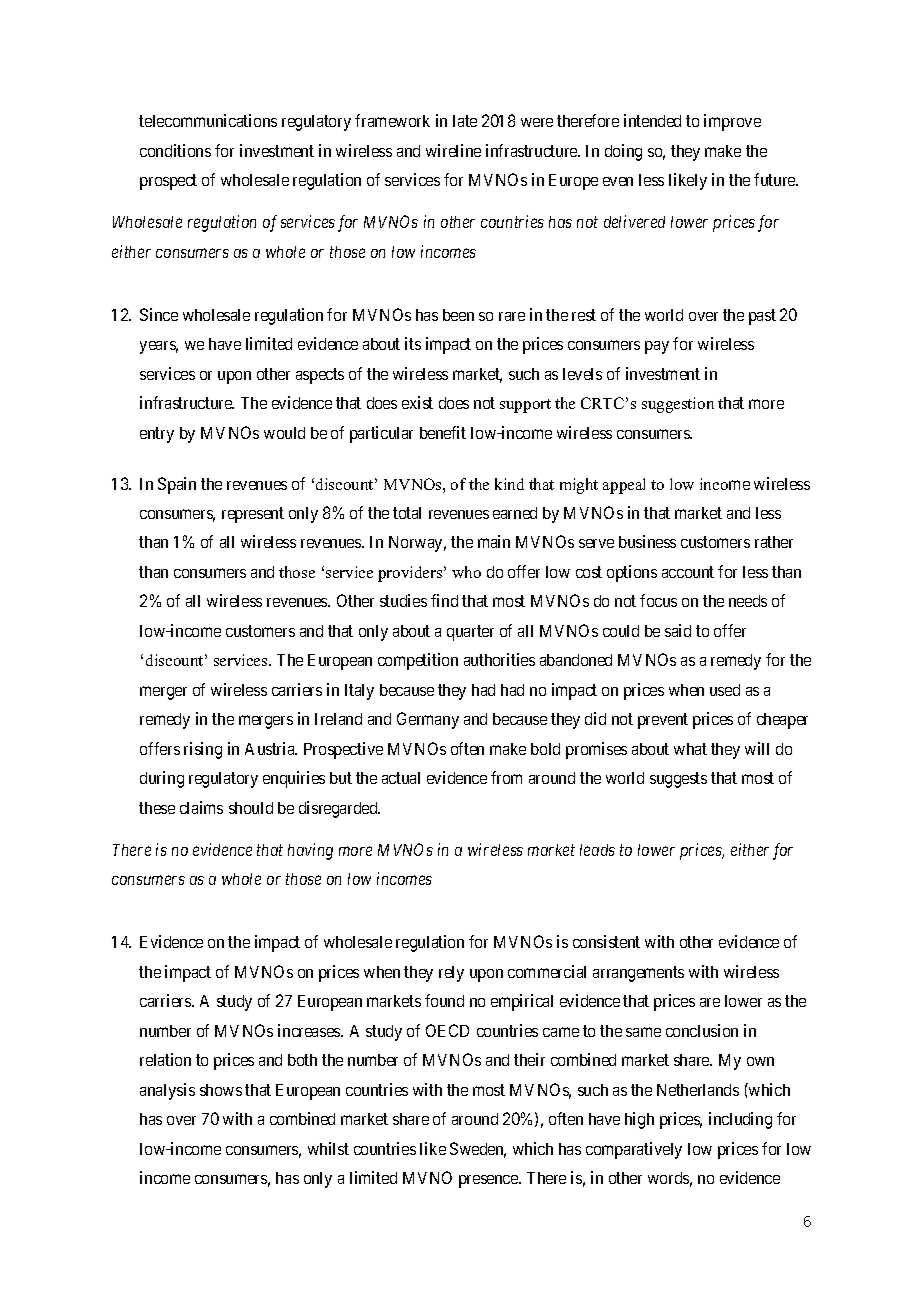  What do you see at coordinates (470, 633) in the screenshot?
I see `quarter` at bounding box center [470, 633].
